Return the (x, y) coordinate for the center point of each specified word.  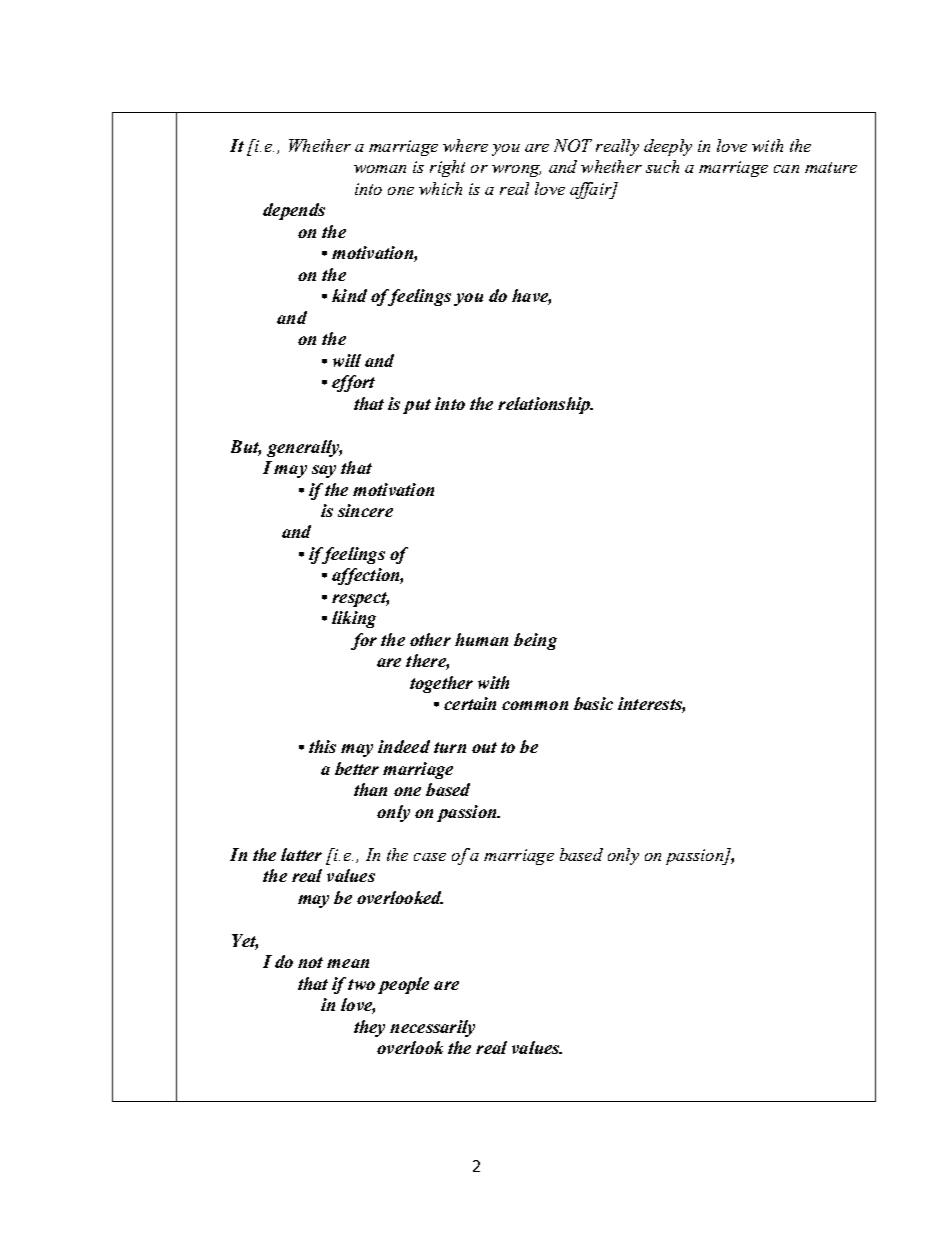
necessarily (432, 1028)
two (361, 984)
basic (593, 703)
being (535, 641)
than (370, 789)
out (484, 747)
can (786, 169)
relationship (545, 405)
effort (353, 383)
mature (831, 167)
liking (354, 619)
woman (380, 169)
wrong (516, 171)
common (535, 705)
